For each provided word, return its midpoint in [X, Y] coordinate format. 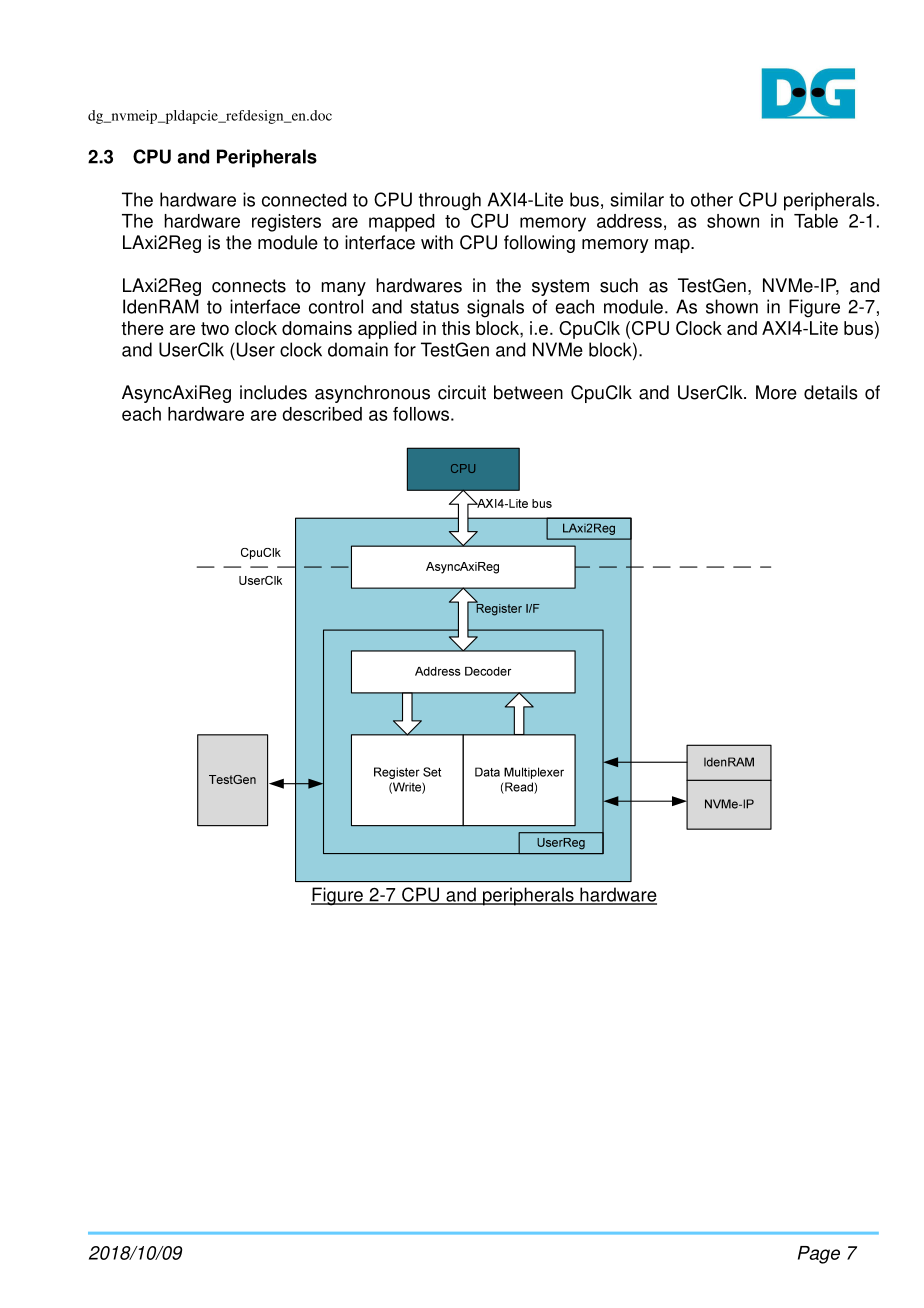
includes [273, 392]
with [437, 242]
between [528, 392]
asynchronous [372, 394]
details [831, 392]
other [712, 199]
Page [819, 1255]
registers [286, 223]
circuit [462, 392]
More [776, 392]
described [322, 414]
